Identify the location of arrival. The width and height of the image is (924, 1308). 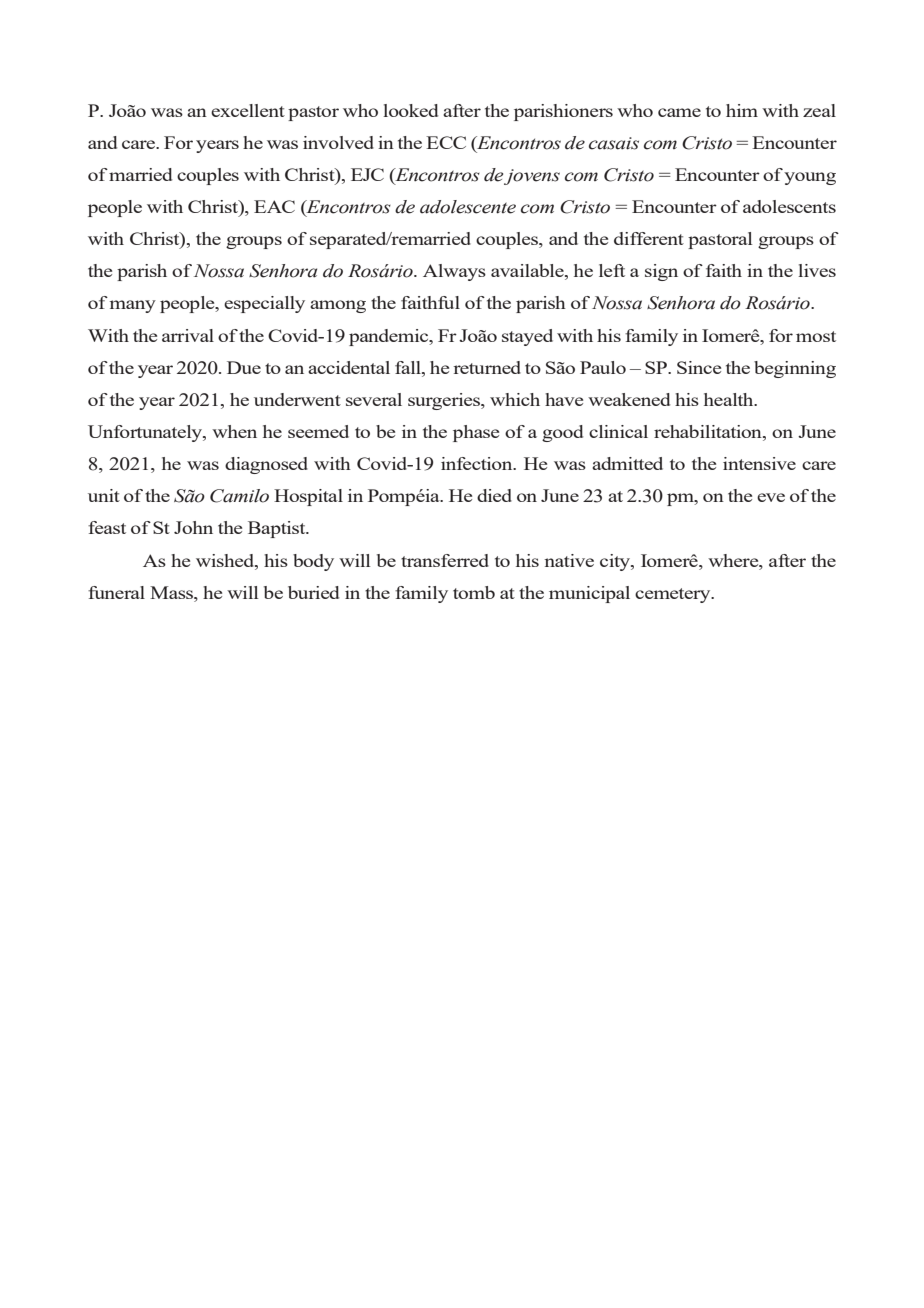
(188, 335).
